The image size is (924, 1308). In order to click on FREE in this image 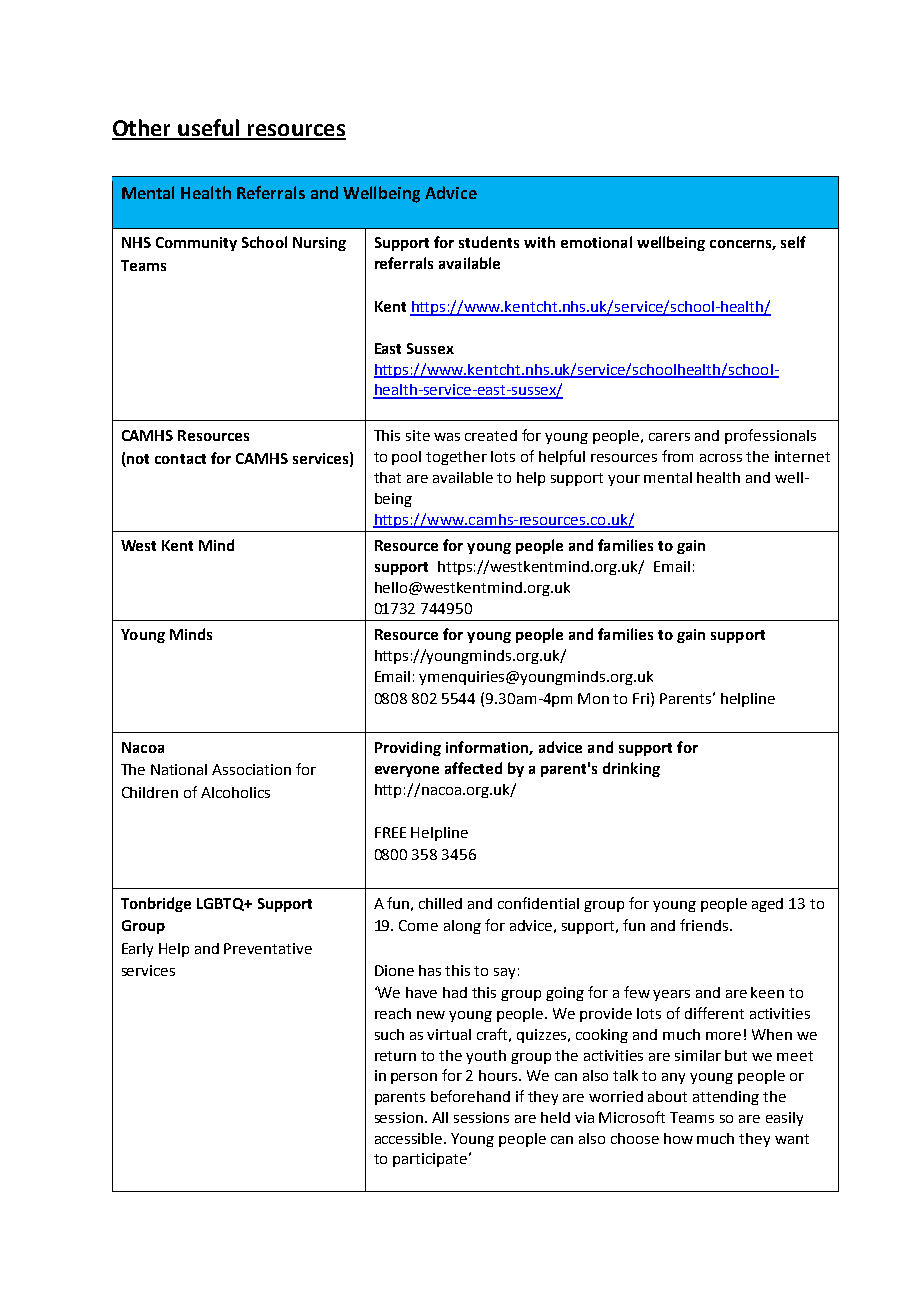, I will do `click(390, 832)`.
